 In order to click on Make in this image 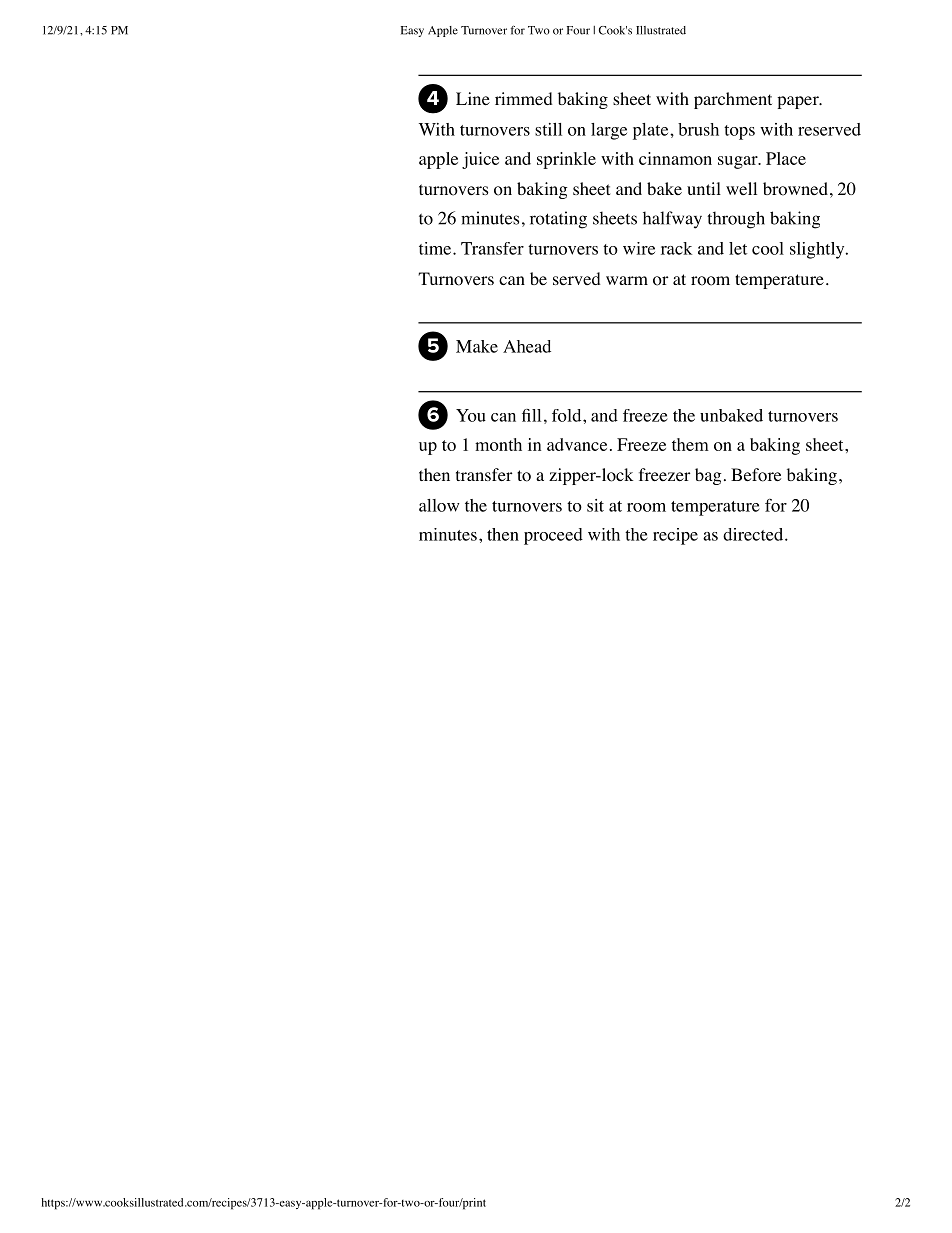, I will do `click(477, 346)`.
